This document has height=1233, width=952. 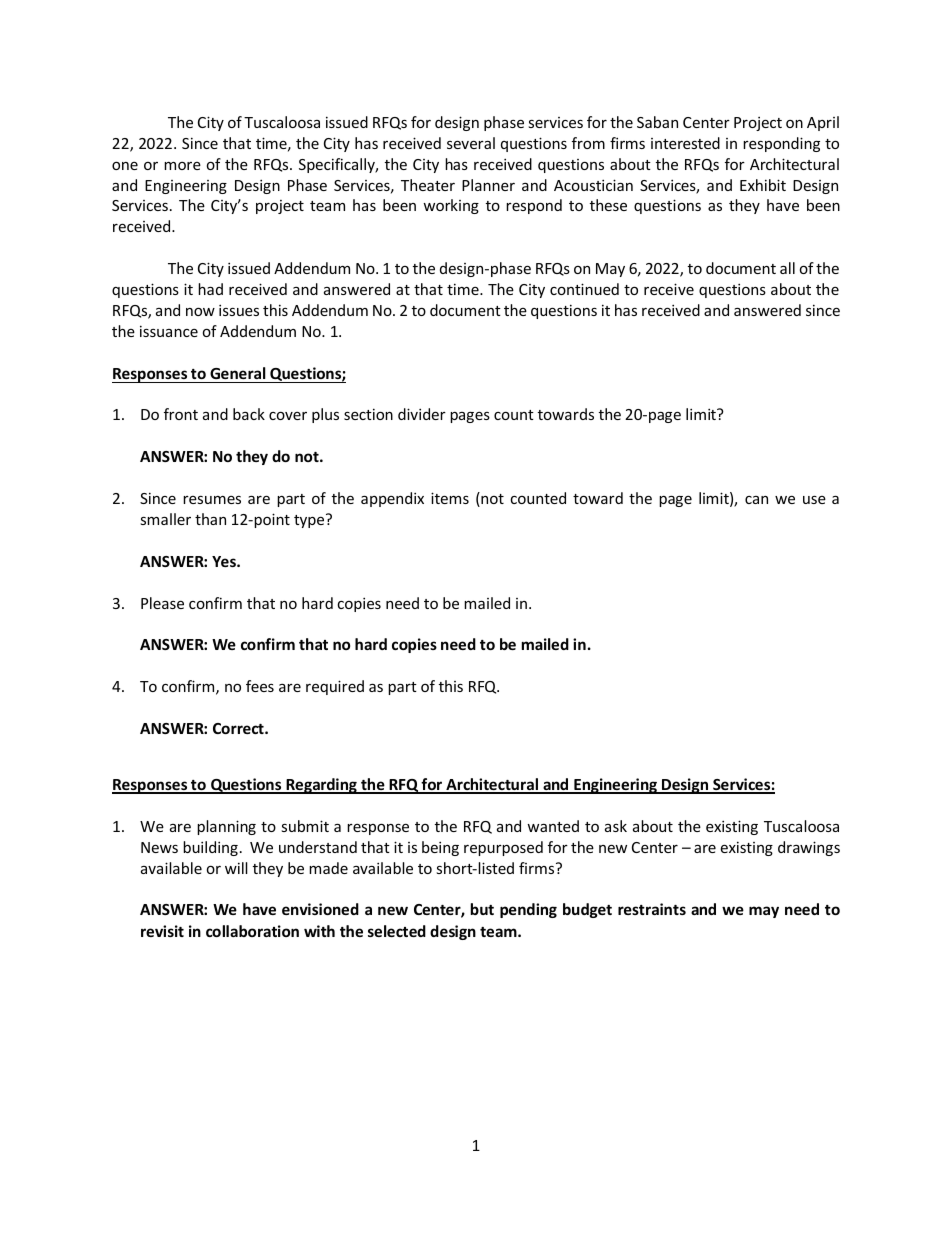 What do you see at coordinates (471, 143) in the document?
I see `several` at bounding box center [471, 143].
